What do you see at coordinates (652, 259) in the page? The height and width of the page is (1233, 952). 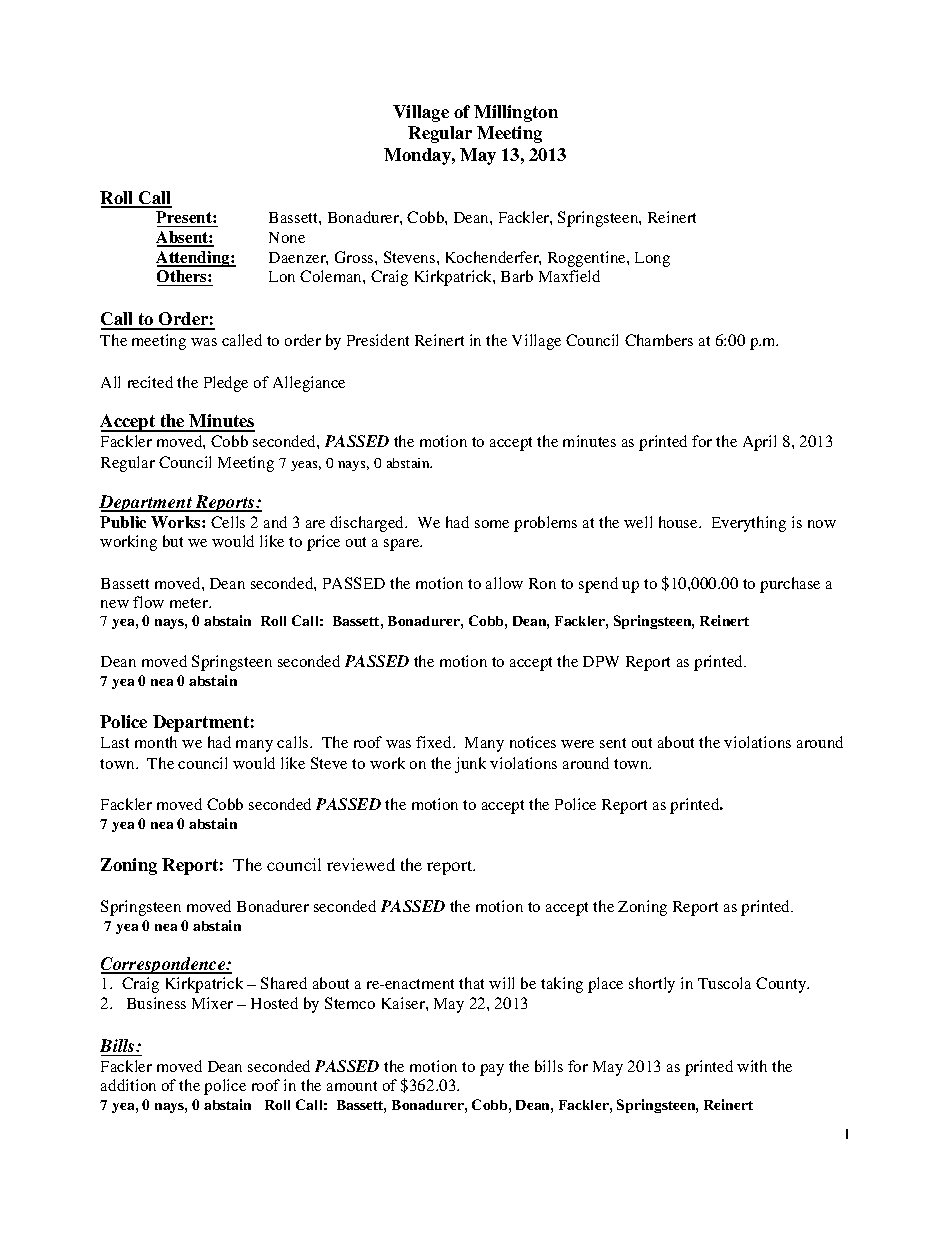 I see `Long` at bounding box center [652, 259].
